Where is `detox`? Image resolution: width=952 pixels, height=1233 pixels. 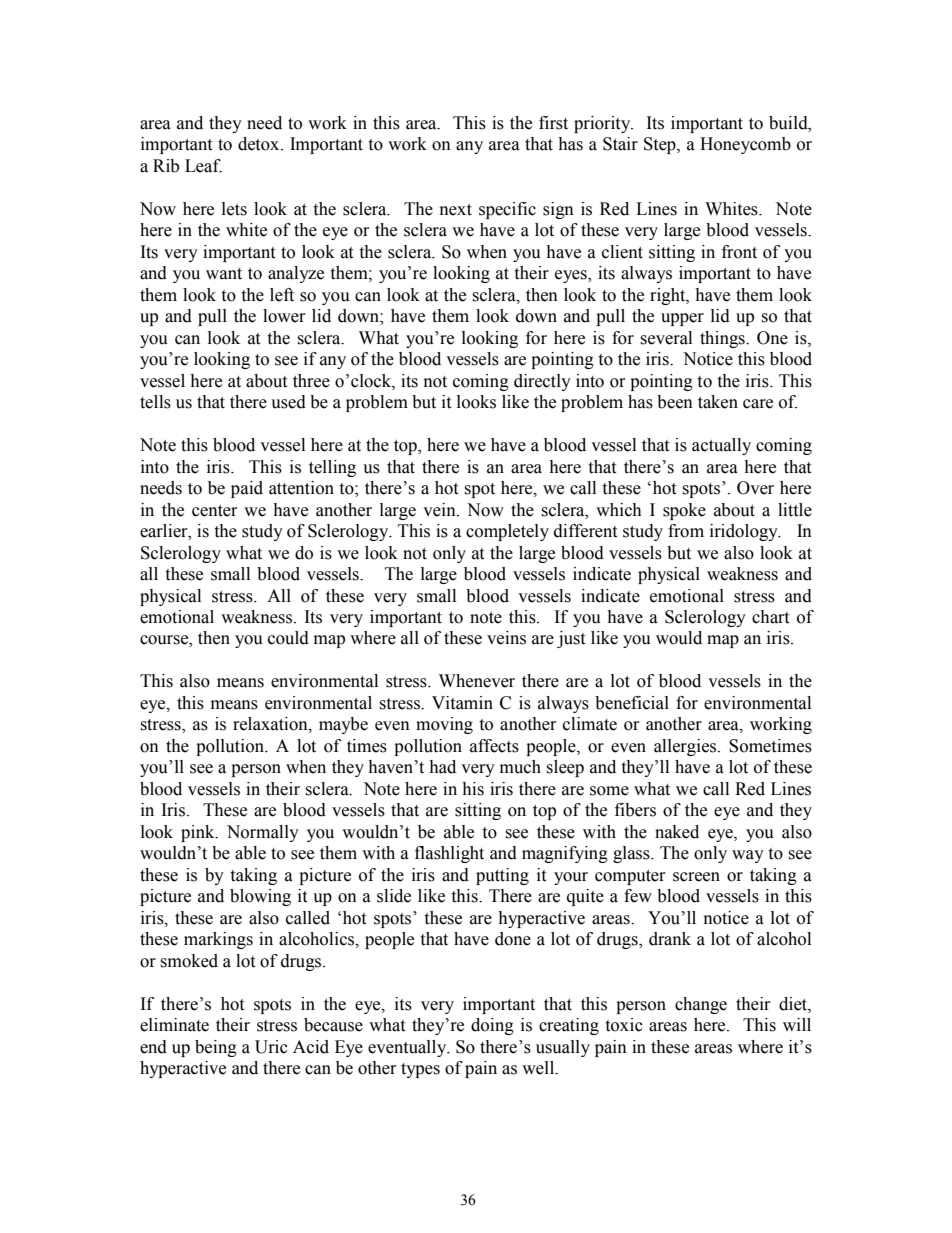
detox is located at coordinates (260, 144).
